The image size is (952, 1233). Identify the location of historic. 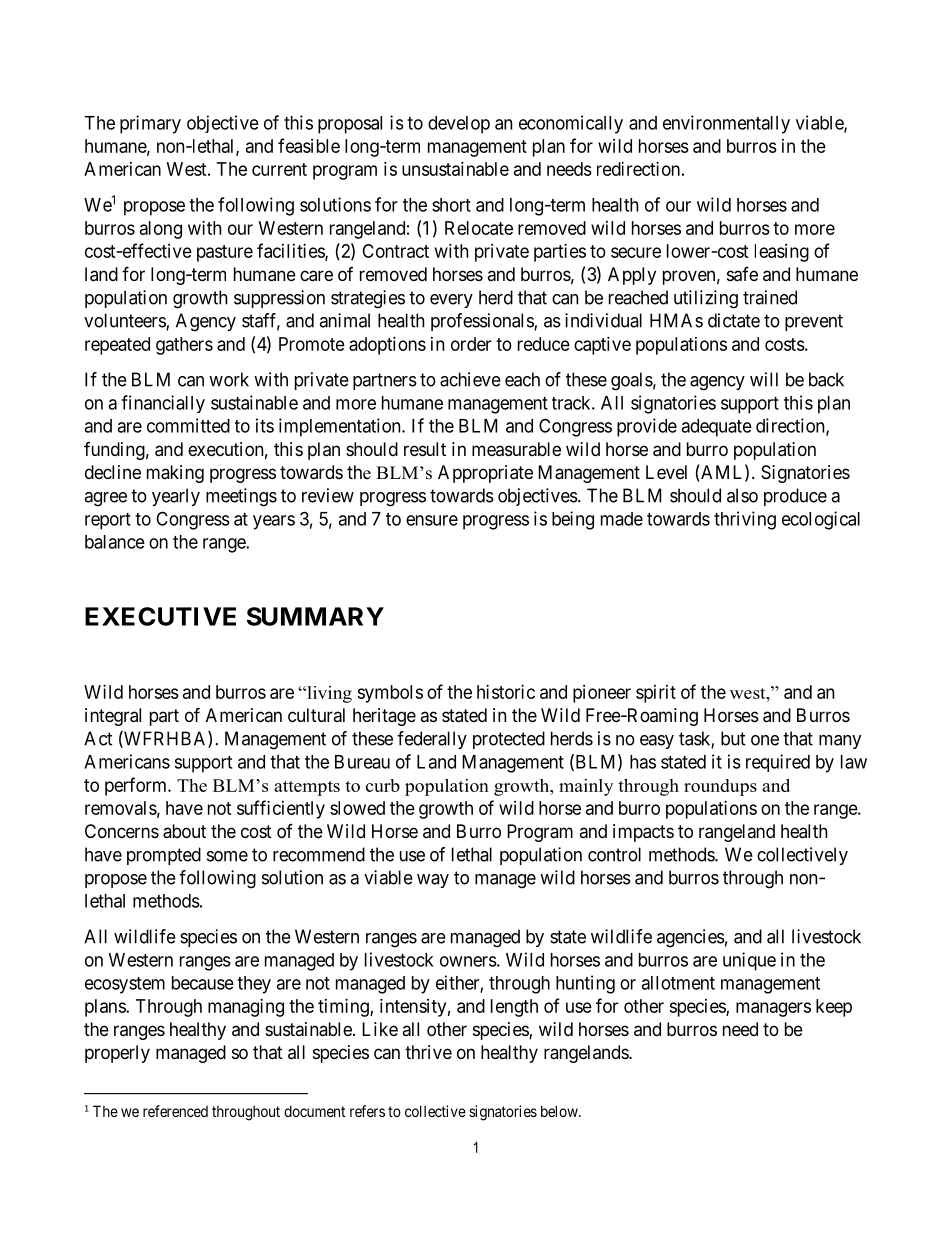
(506, 692).
